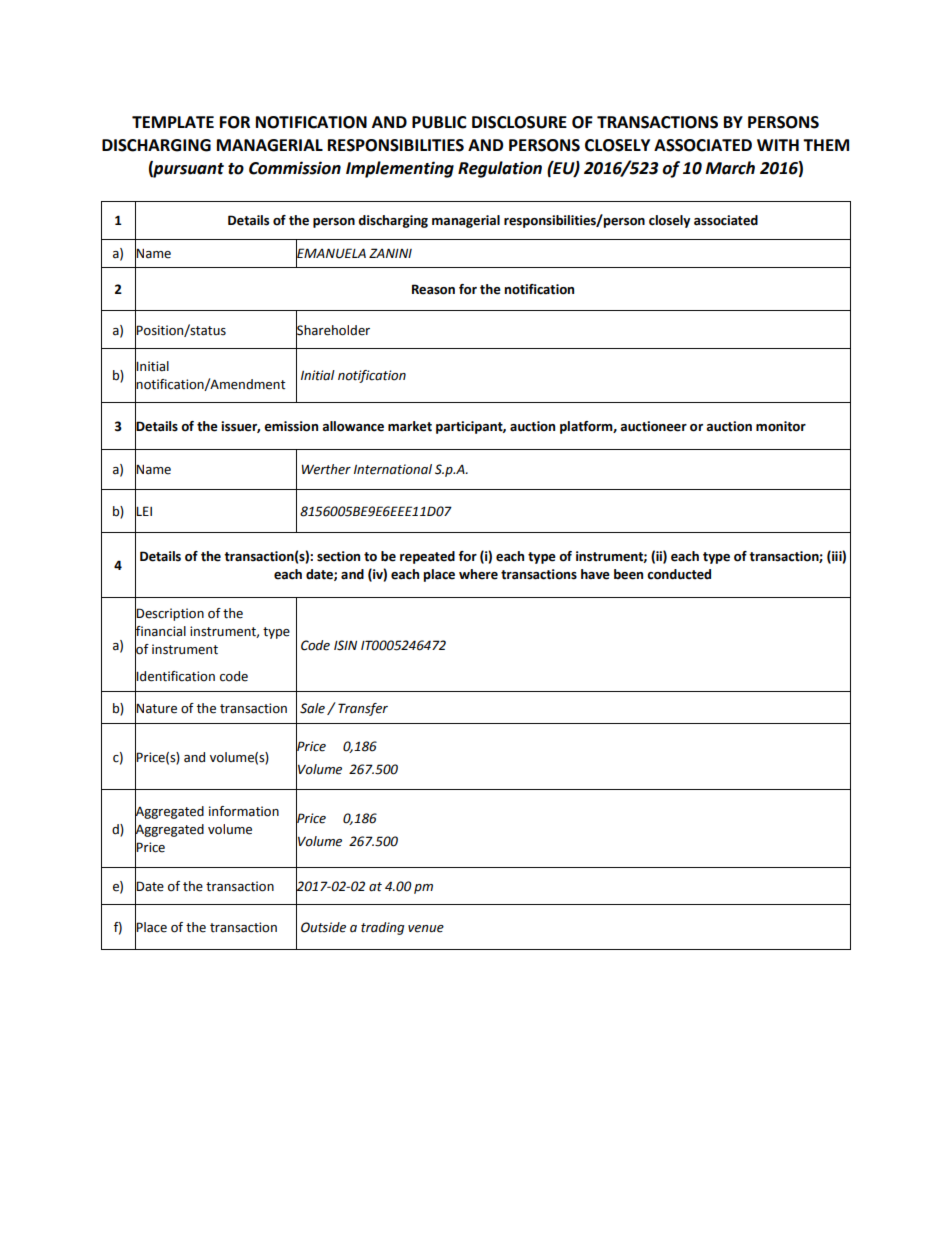 This screenshot has height=1233, width=952. I want to click on Regulation, so click(500, 169).
